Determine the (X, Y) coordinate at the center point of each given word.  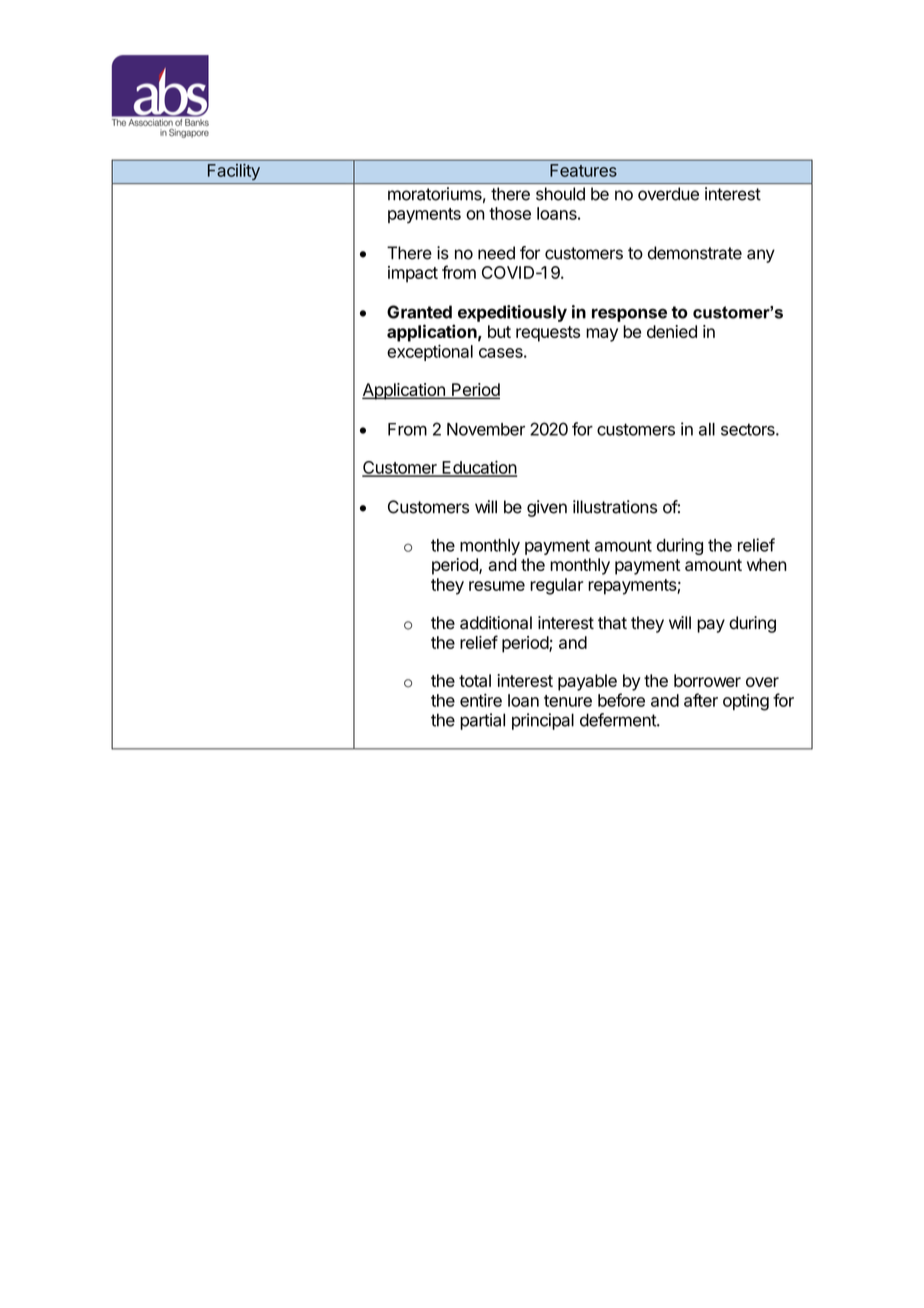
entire (481, 700)
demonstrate (695, 253)
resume (497, 586)
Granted (419, 312)
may (602, 335)
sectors (749, 429)
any (761, 256)
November (486, 429)
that (612, 623)
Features (583, 170)
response (629, 315)
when (767, 564)
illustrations (615, 507)
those (510, 213)
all (707, 429)
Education (478, 468)
